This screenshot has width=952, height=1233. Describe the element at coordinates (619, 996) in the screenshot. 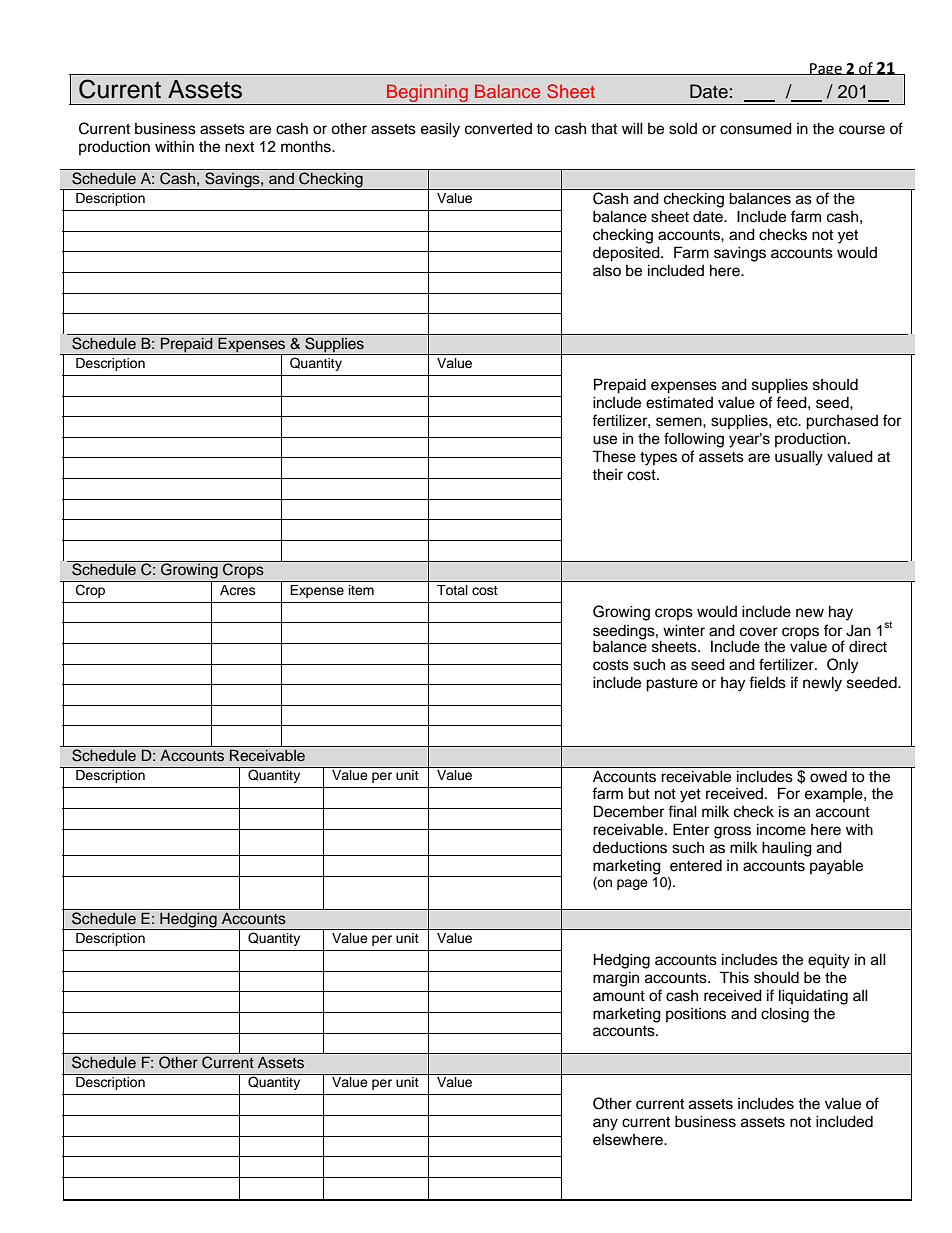

I see `amount` at that location.
